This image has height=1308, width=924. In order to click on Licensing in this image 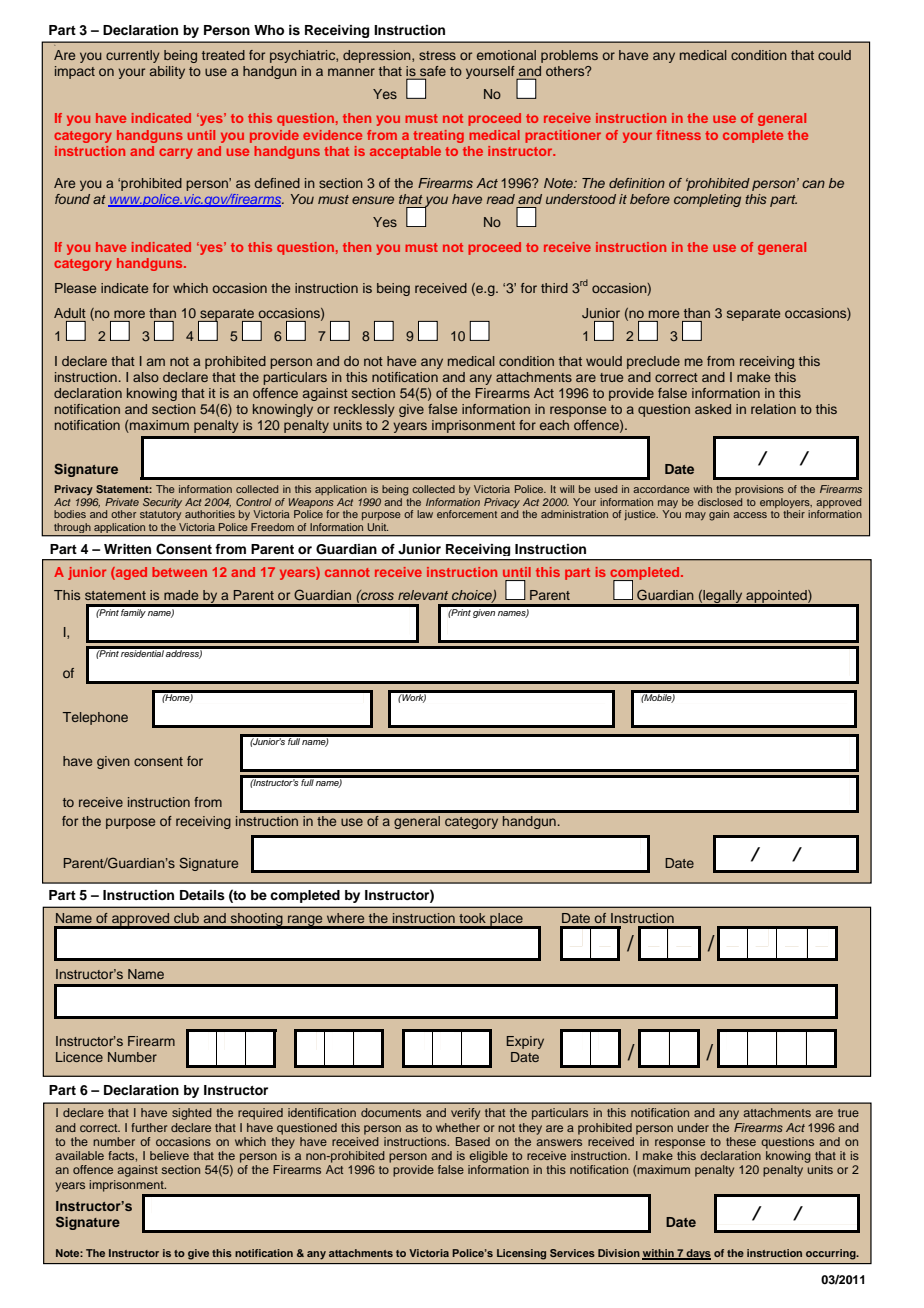, I will do `click(521, 1254)`.
